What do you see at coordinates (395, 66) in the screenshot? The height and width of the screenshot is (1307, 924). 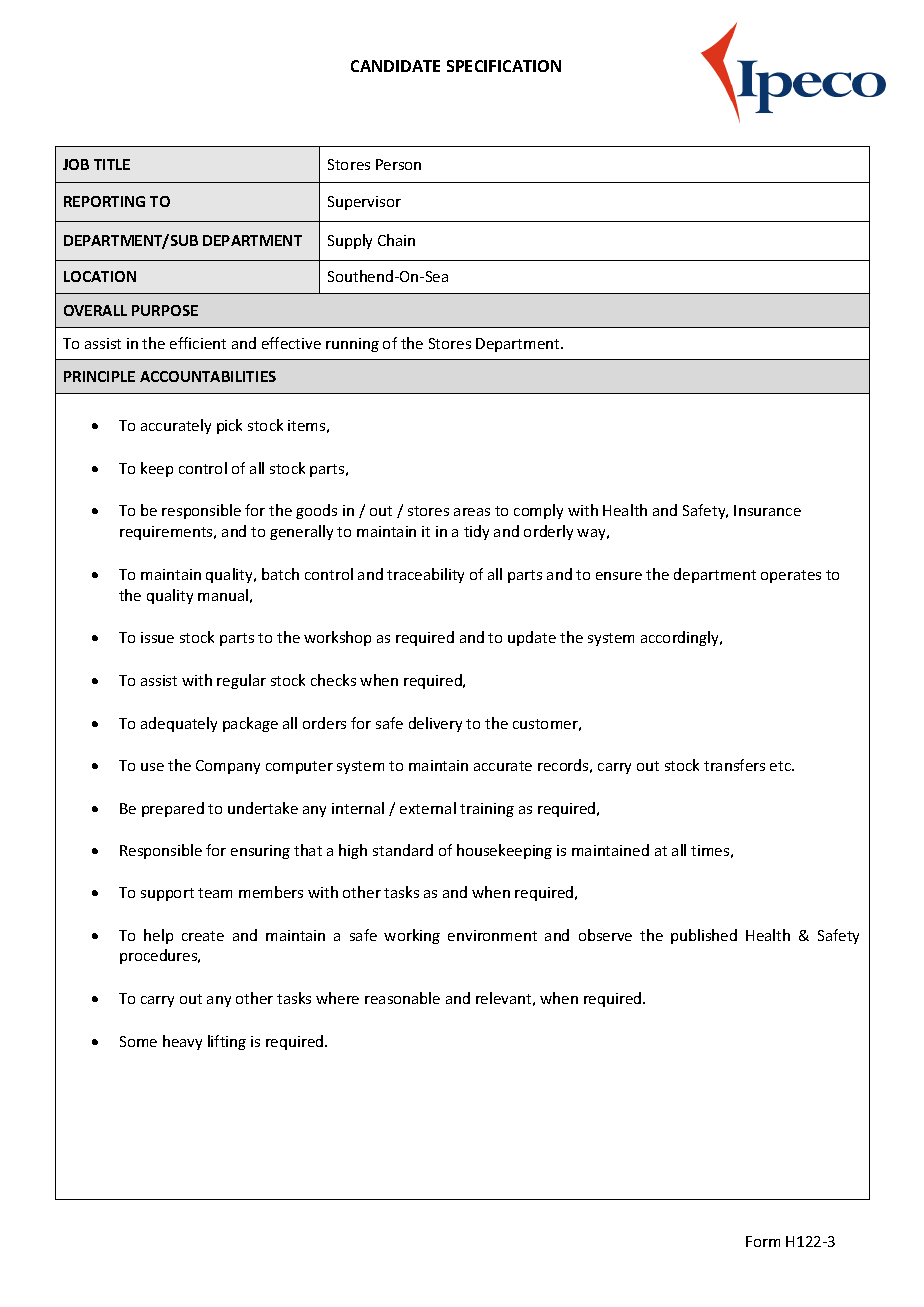 I see `CANDIDATE` at bounding box center [395, 66].
